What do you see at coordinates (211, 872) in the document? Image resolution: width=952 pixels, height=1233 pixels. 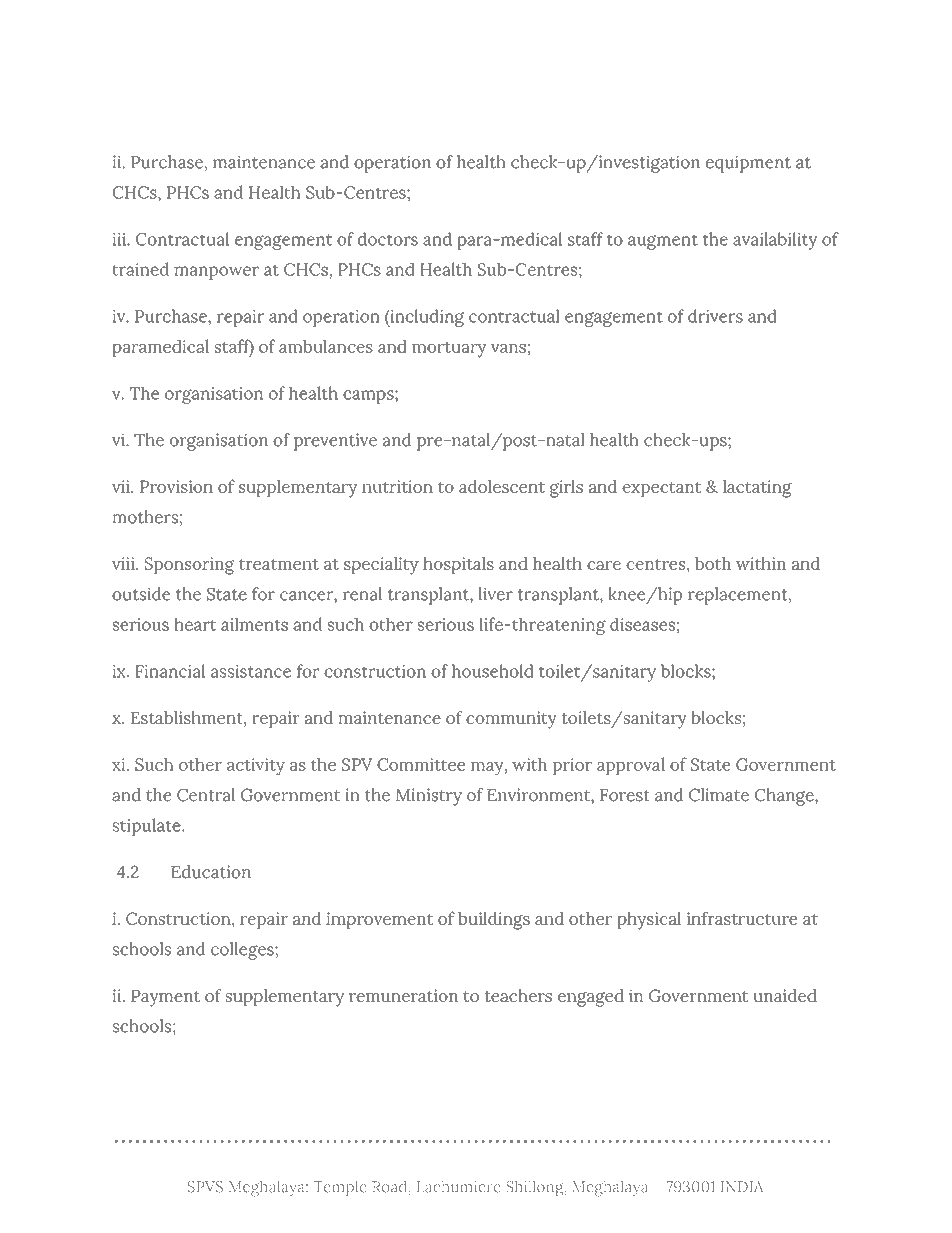 I see `Education` at bounding box center [211, 872].
